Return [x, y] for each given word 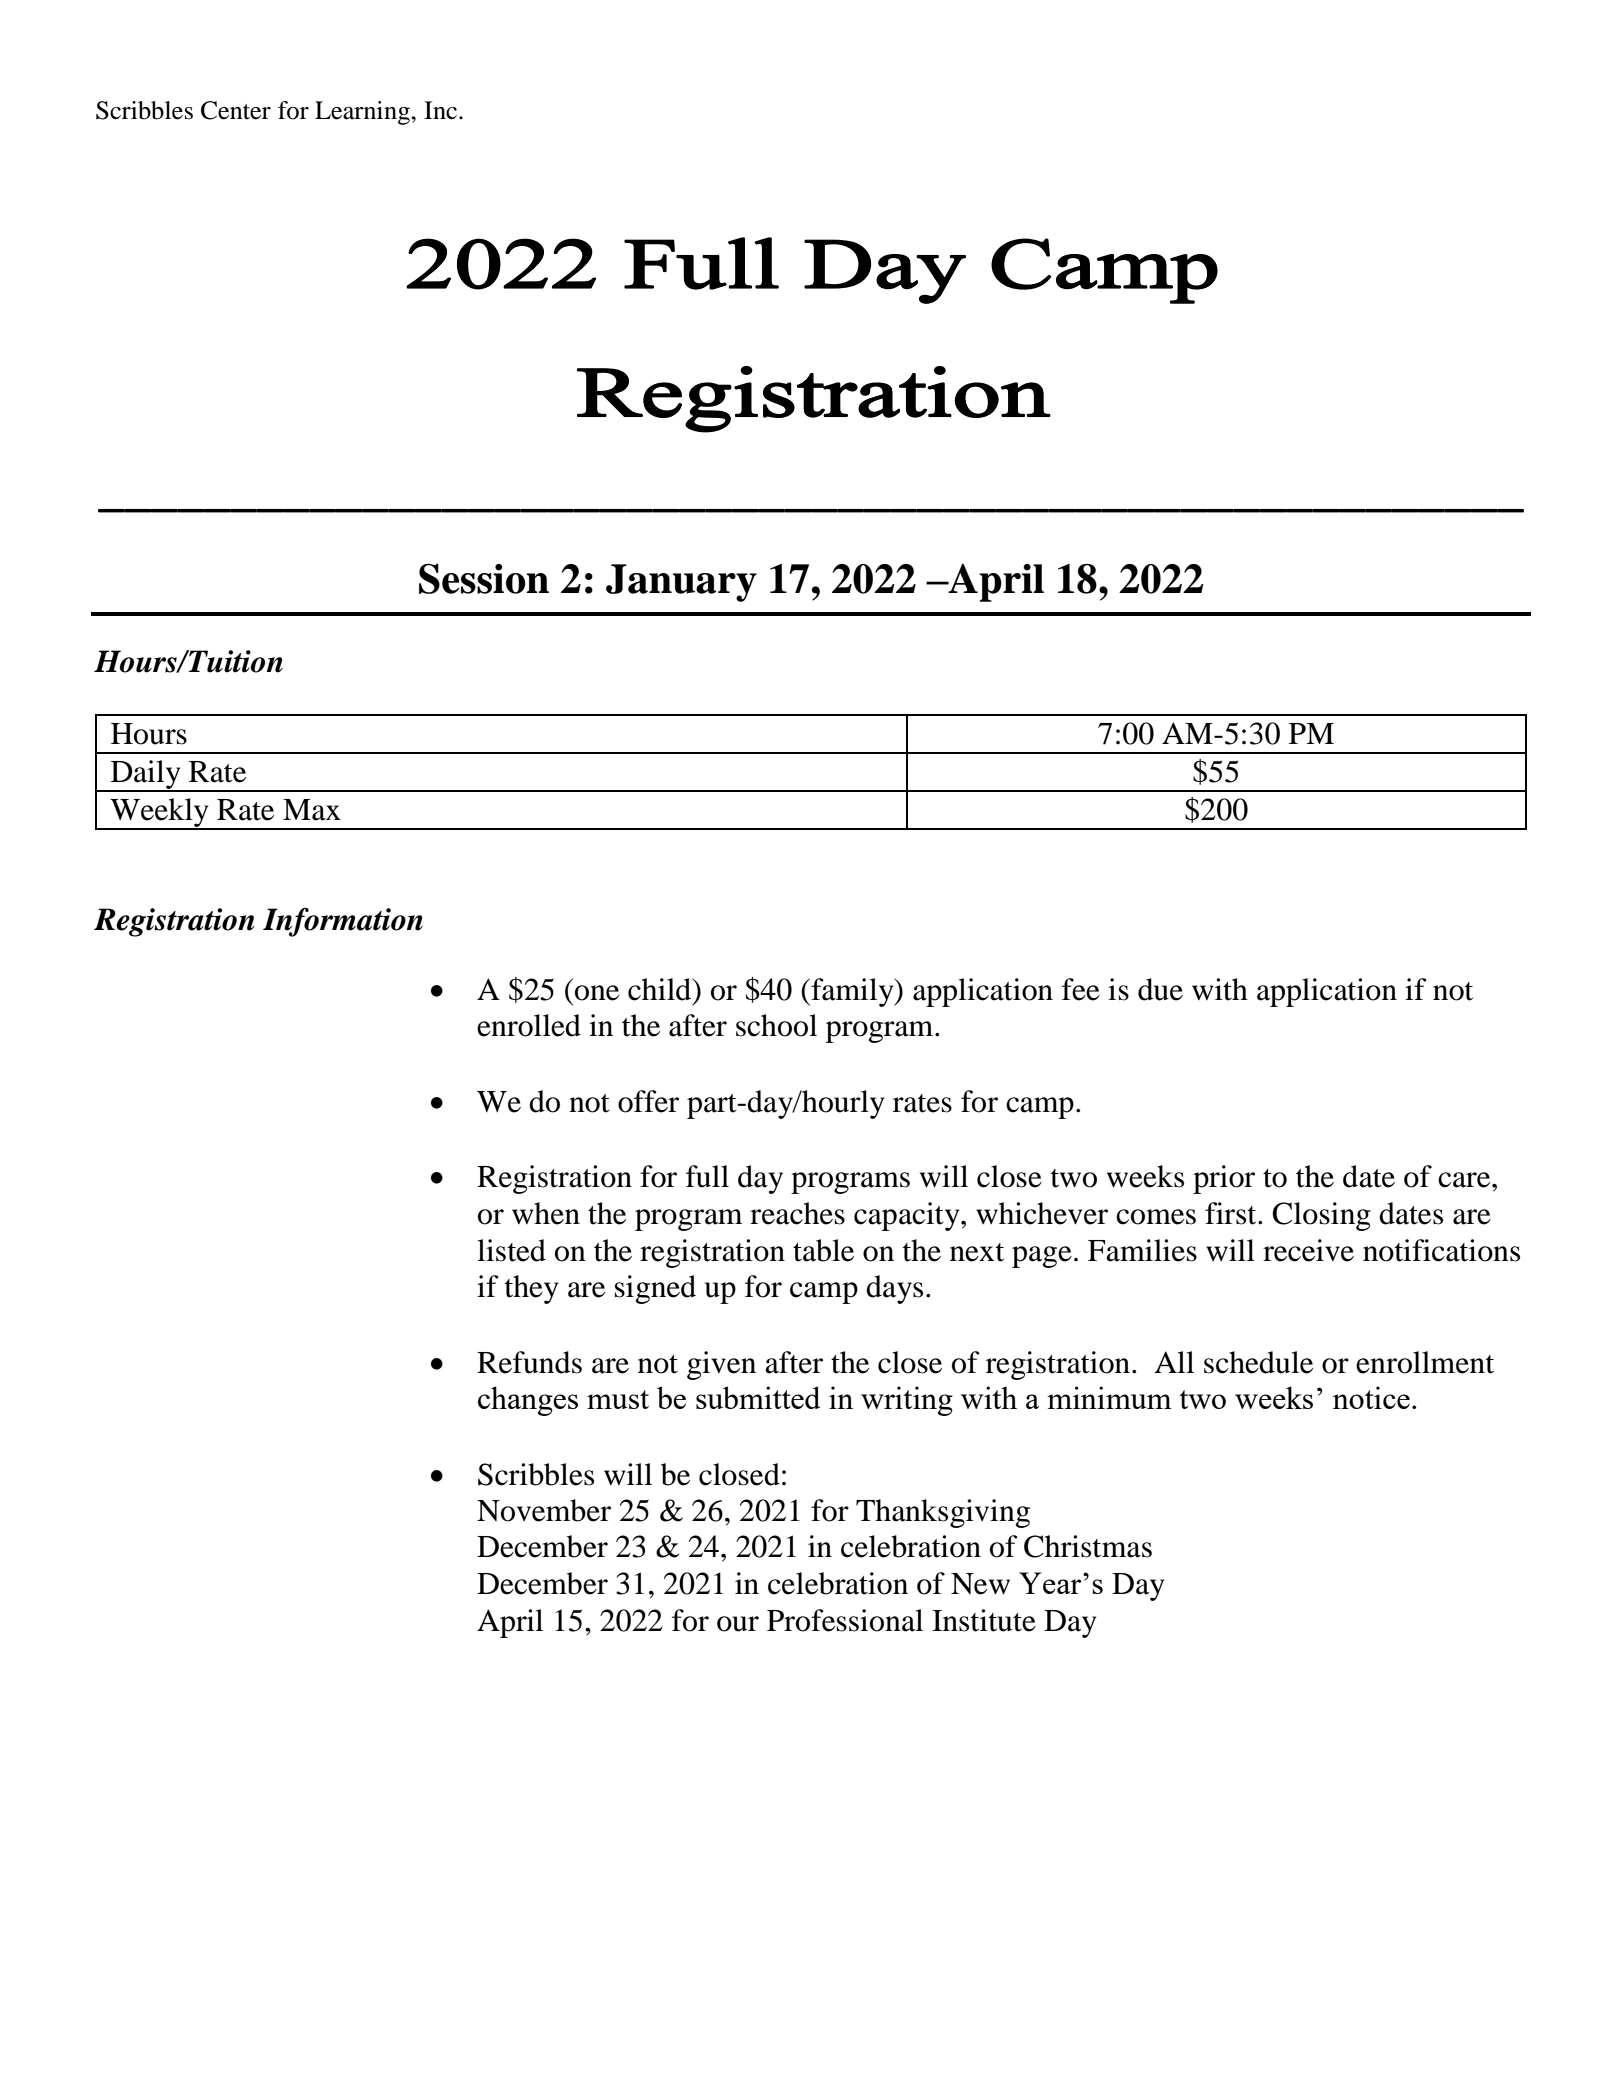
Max [312, 810]
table [823, 1250]
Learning [363, 113]
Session [484, 578]
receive [1308, 1250]
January [681, 583]
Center [236, 110]
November [544, 1510]
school [776, 1025]
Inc [440, 110]
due [1160, 989]
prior [1224, 1179]
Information [343, 922]
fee [1081, 989]
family [852, 992]
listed [511, 1250]
